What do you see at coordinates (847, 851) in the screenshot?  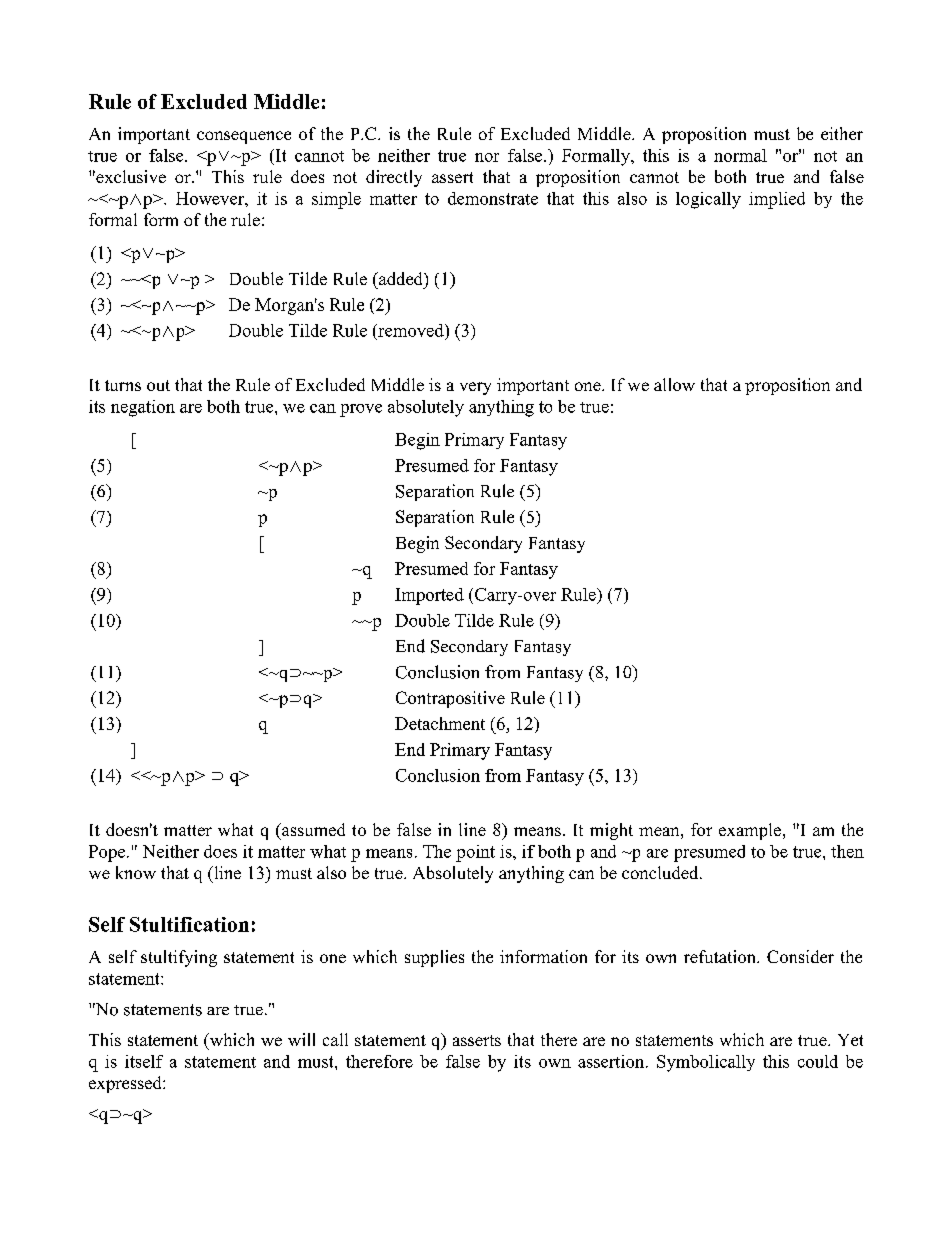 I see `then` at bounding box center [847, 851].
